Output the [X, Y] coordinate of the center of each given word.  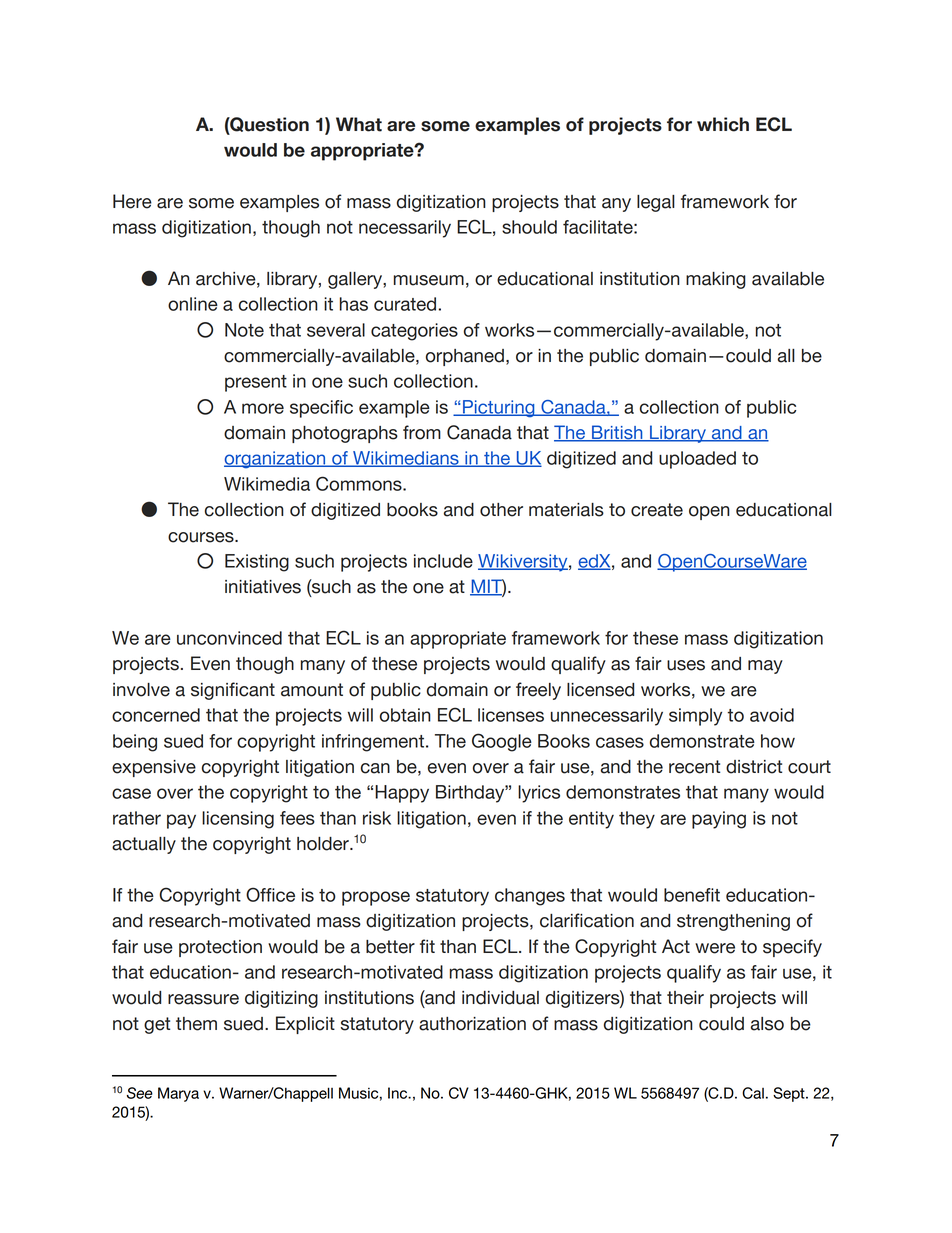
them [196, 1024]
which [723, 124]
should [529, 227]
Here [132, 201]
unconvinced [229, 638]
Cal [753, 1093]
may [765, 667]
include [443, 561]
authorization [472, 1024]
